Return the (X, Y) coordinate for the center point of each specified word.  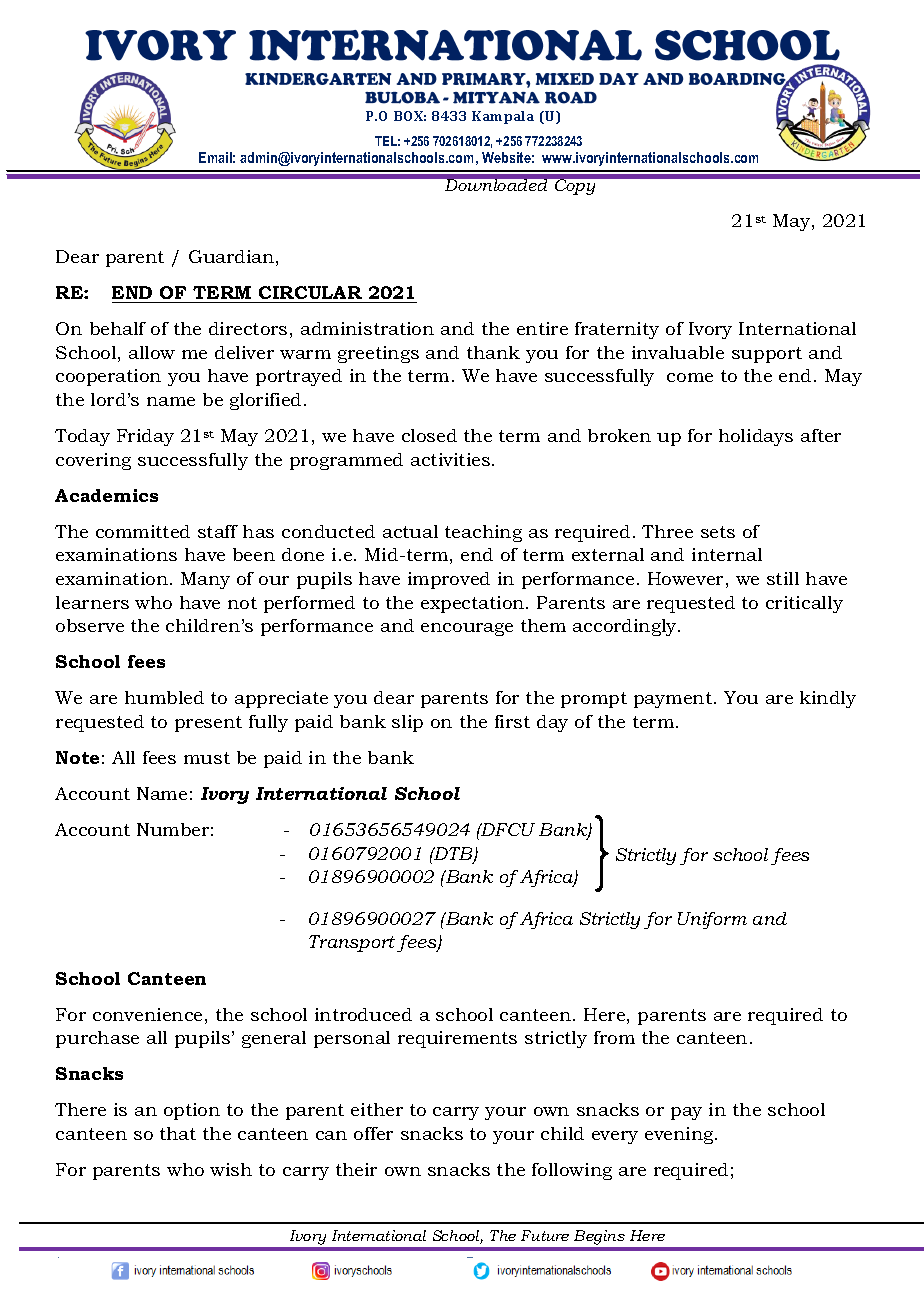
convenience (147, 1014)
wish (231, 1169)
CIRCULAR (310, 292)
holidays (756, 437)
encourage (467, 629)
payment (673, 700)
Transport (352, 943)
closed (429, 435)
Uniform (712, 920)
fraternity (617, 330)
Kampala (503, 117)
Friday (145, 437)
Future (545, 1235)
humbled (164, 697)
